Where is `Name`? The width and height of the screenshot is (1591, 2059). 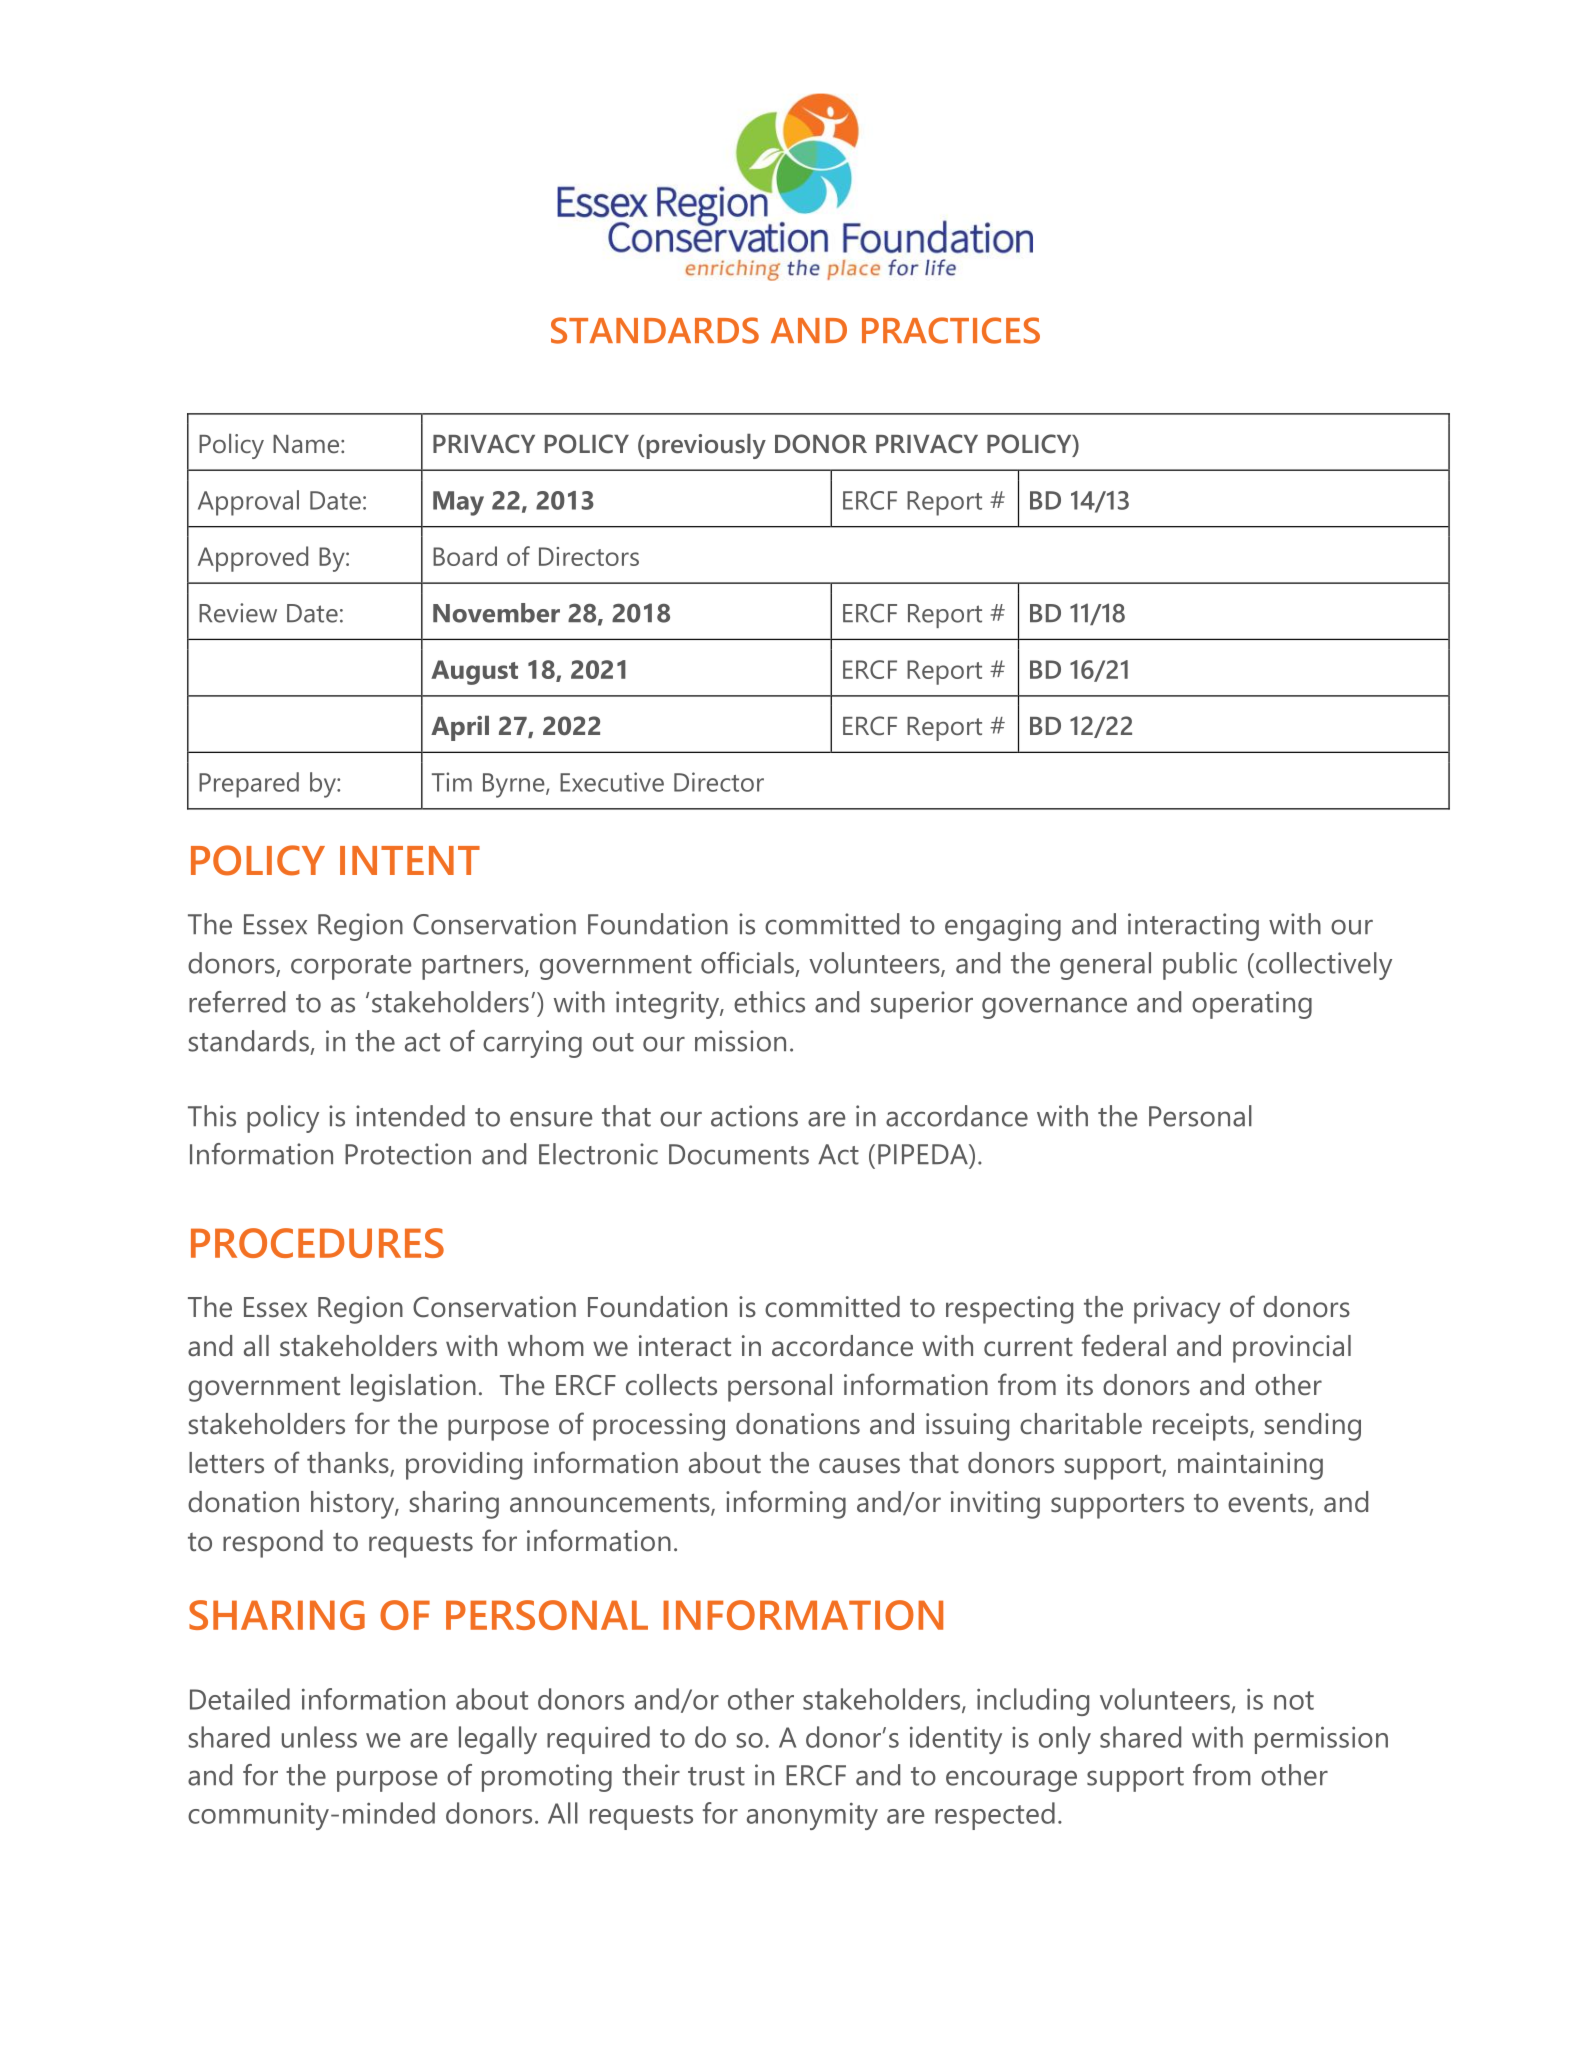 Name is located at coordinates (306, 444).
